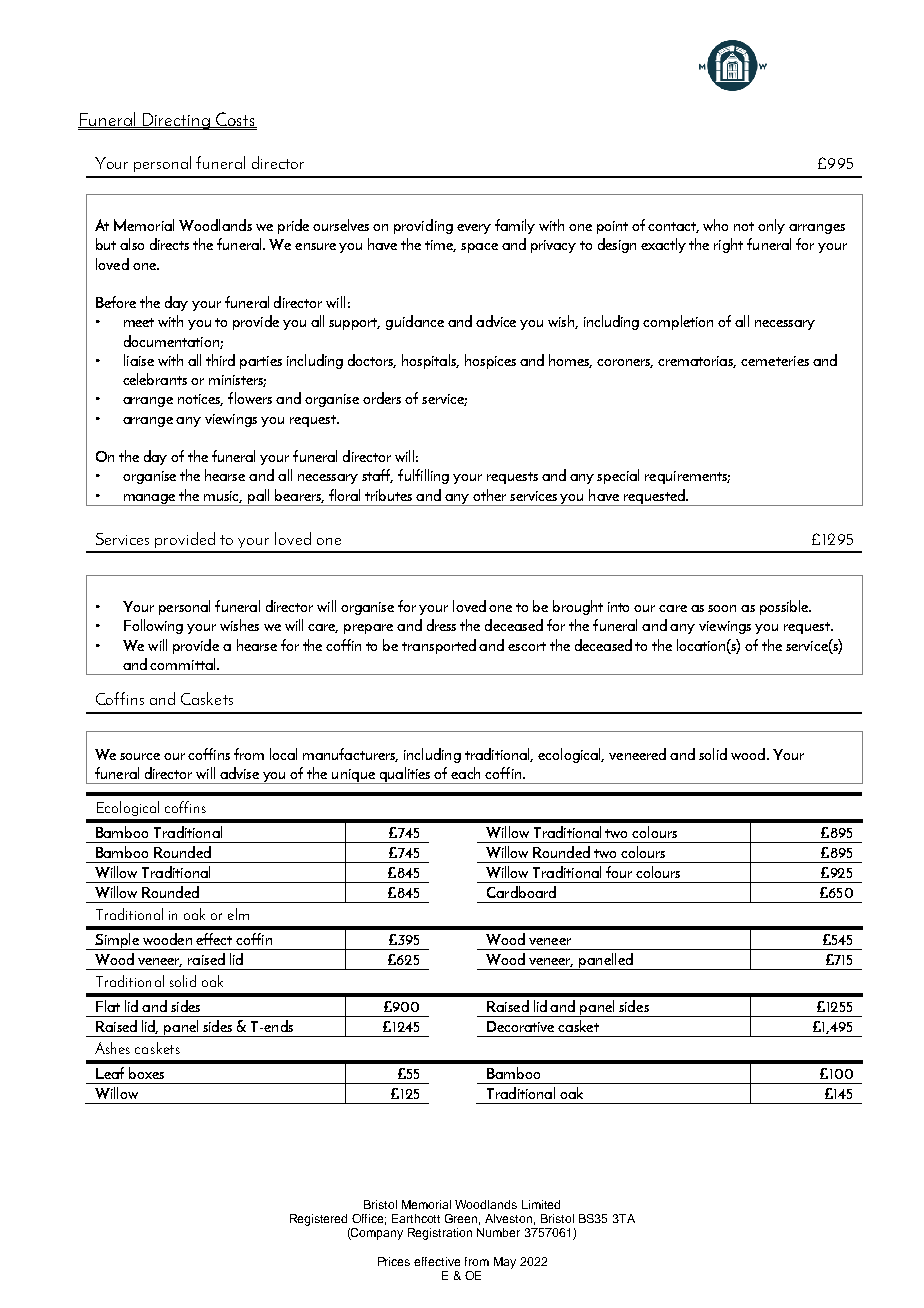 This page has height=1308, width=924. What do you see at coordinates (715, 225) in the page?
I see `who` at bounding box center [715, 225].
